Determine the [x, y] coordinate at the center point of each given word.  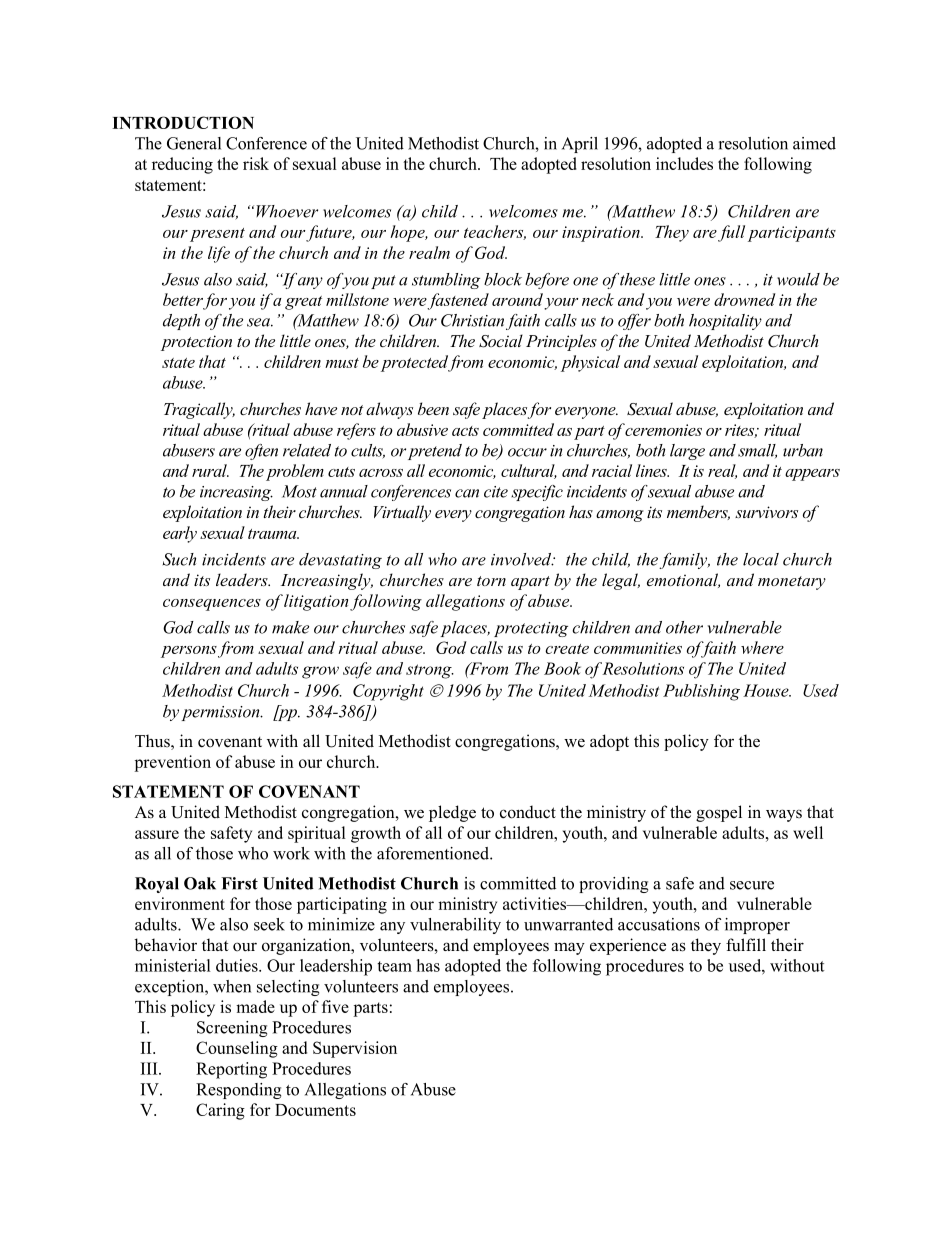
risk [256, 163]
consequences [212, 605]
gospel [719, 813]
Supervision [355, 1049]
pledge [452, 813]
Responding [238, 1091]
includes [684, 163]
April [580, 145]
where [762, 647]
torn [491, 581]
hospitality [725, 322]
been [433, 408]
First [239, 883]
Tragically [199, 410]
